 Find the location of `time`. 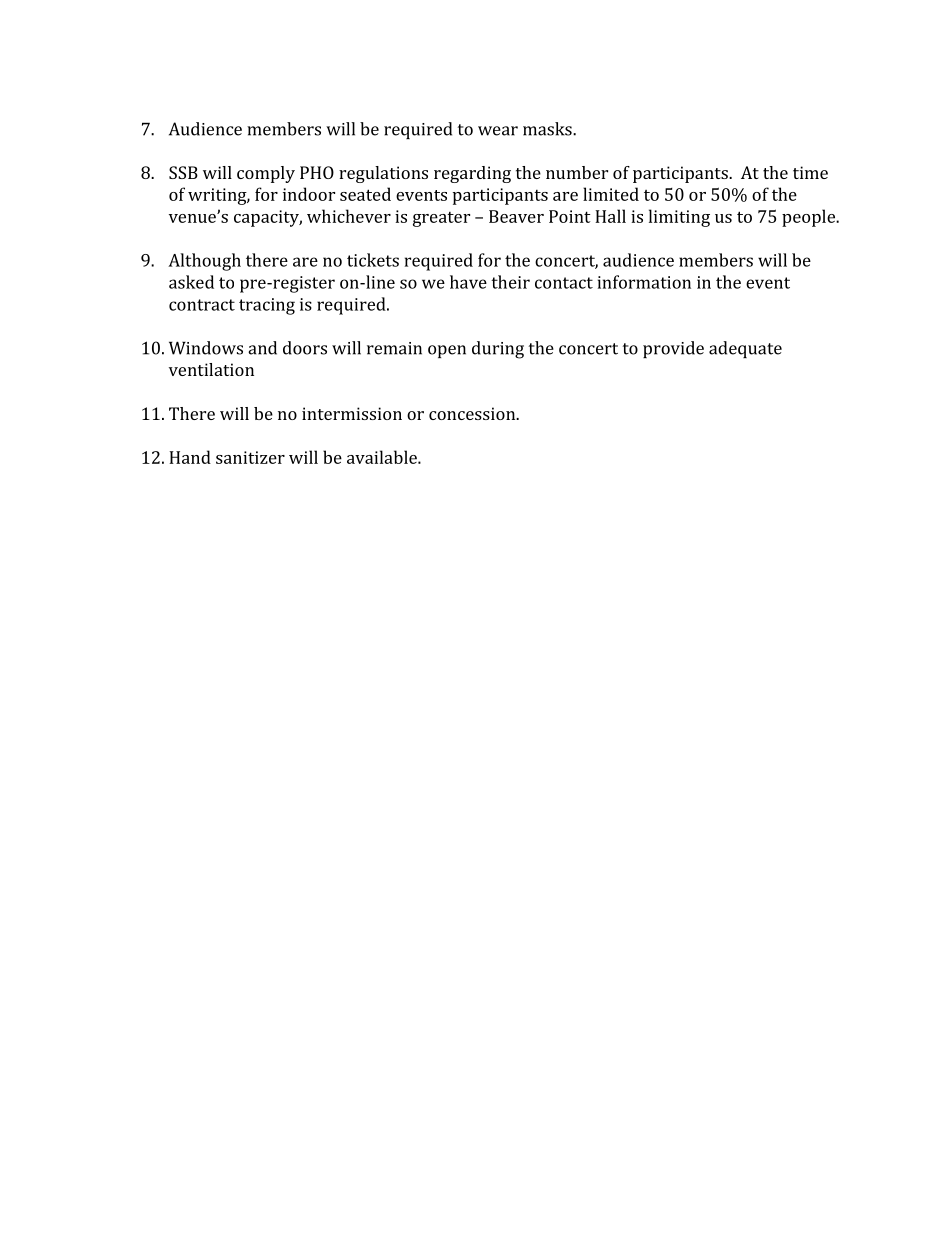

time is located at coordinates (810, 172).
